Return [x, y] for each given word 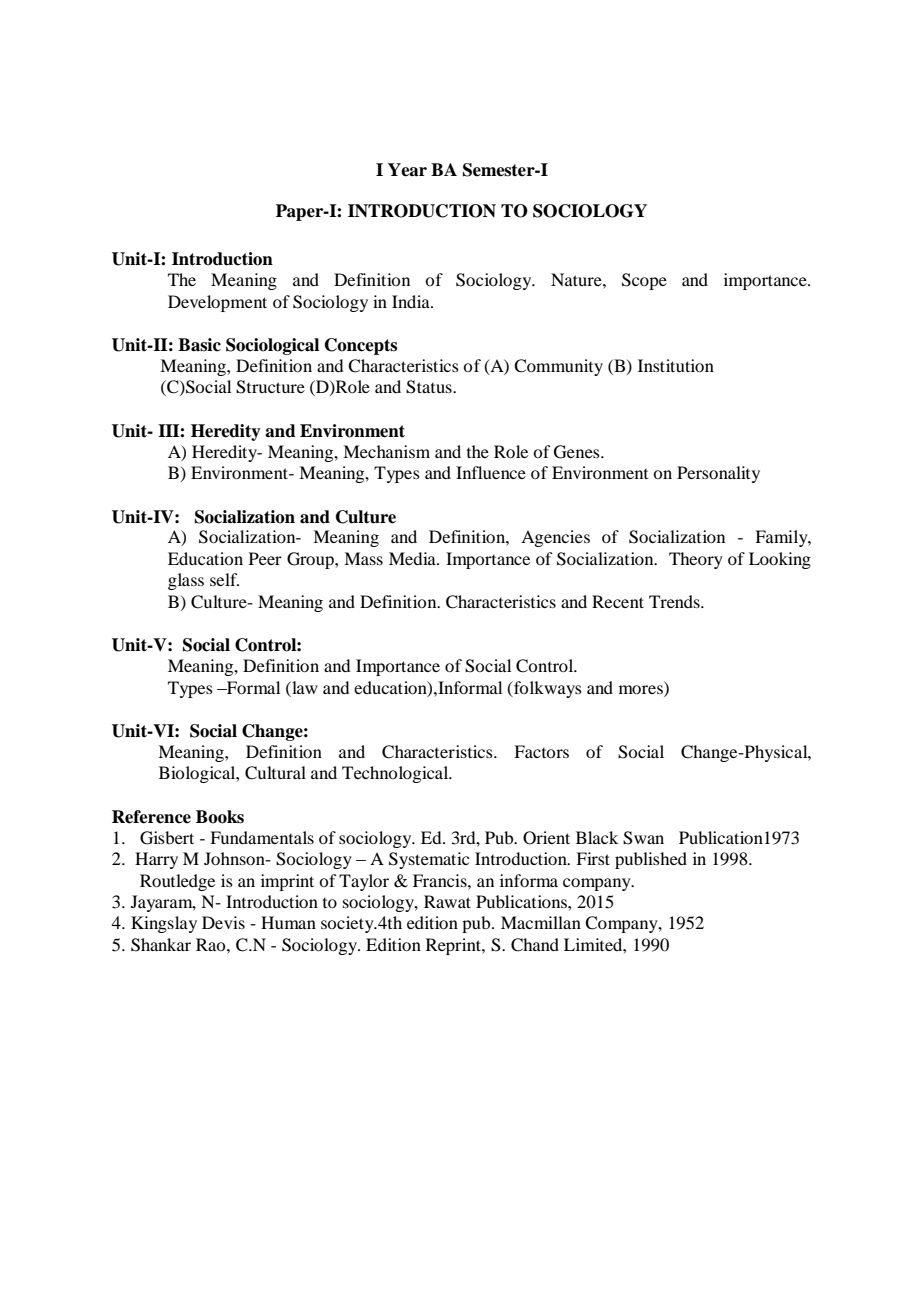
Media [413, 558]
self [224, 579]
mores [641, 689]
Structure [270, 387]
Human [288, 922]
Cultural [275, 773]
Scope [644, 281]
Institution [676, 365]
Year [407, 170]
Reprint [454, 946]
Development [217, 303]
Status [430, 387]
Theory [696, 560]
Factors [541, 751]
